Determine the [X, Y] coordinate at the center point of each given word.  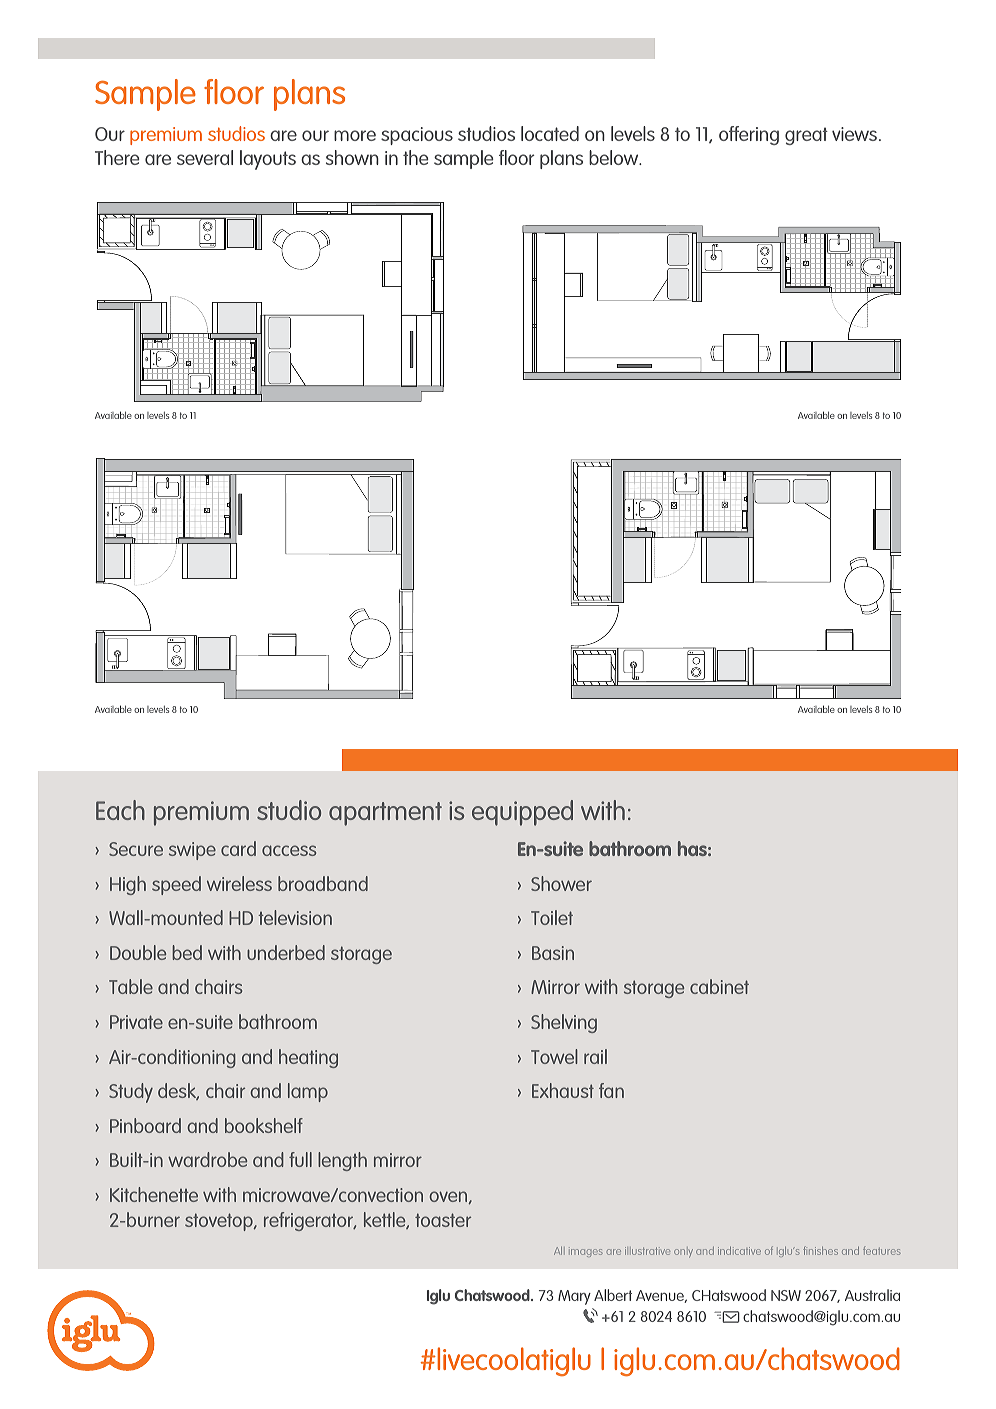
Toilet [552, 917]
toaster [443, 1220]
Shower [561, 883]
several [205, 157]
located [550, 133]
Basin [553, 953]
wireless [239, 883]
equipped [522, 813]
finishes [820, 1250]
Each [120, 810]
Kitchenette [154, 1194]
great [806, 136]
